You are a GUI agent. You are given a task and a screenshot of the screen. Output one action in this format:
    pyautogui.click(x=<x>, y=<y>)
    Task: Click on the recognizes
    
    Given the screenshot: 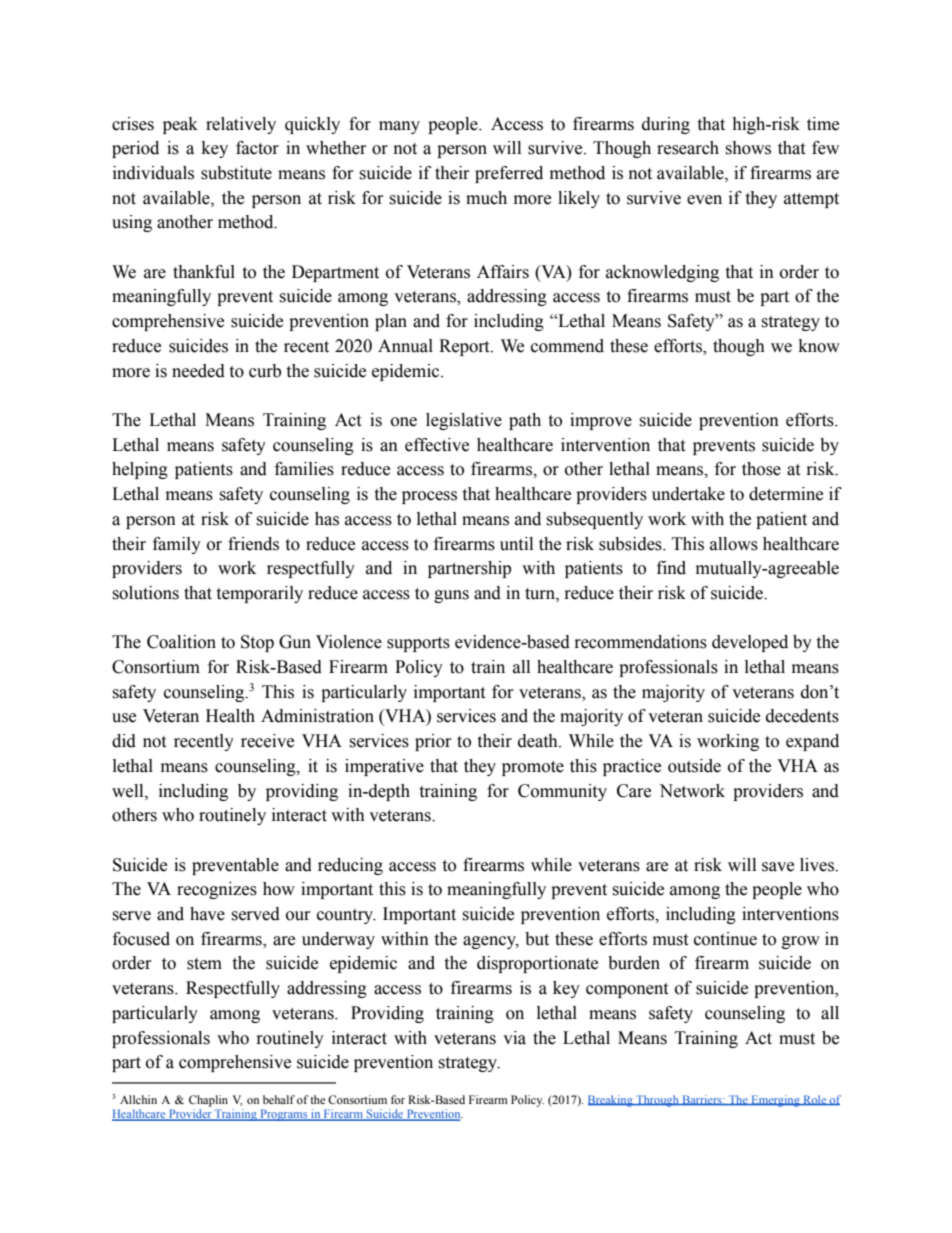 What is the action you would take?
    pyautogui.click(x=217, y=890)
